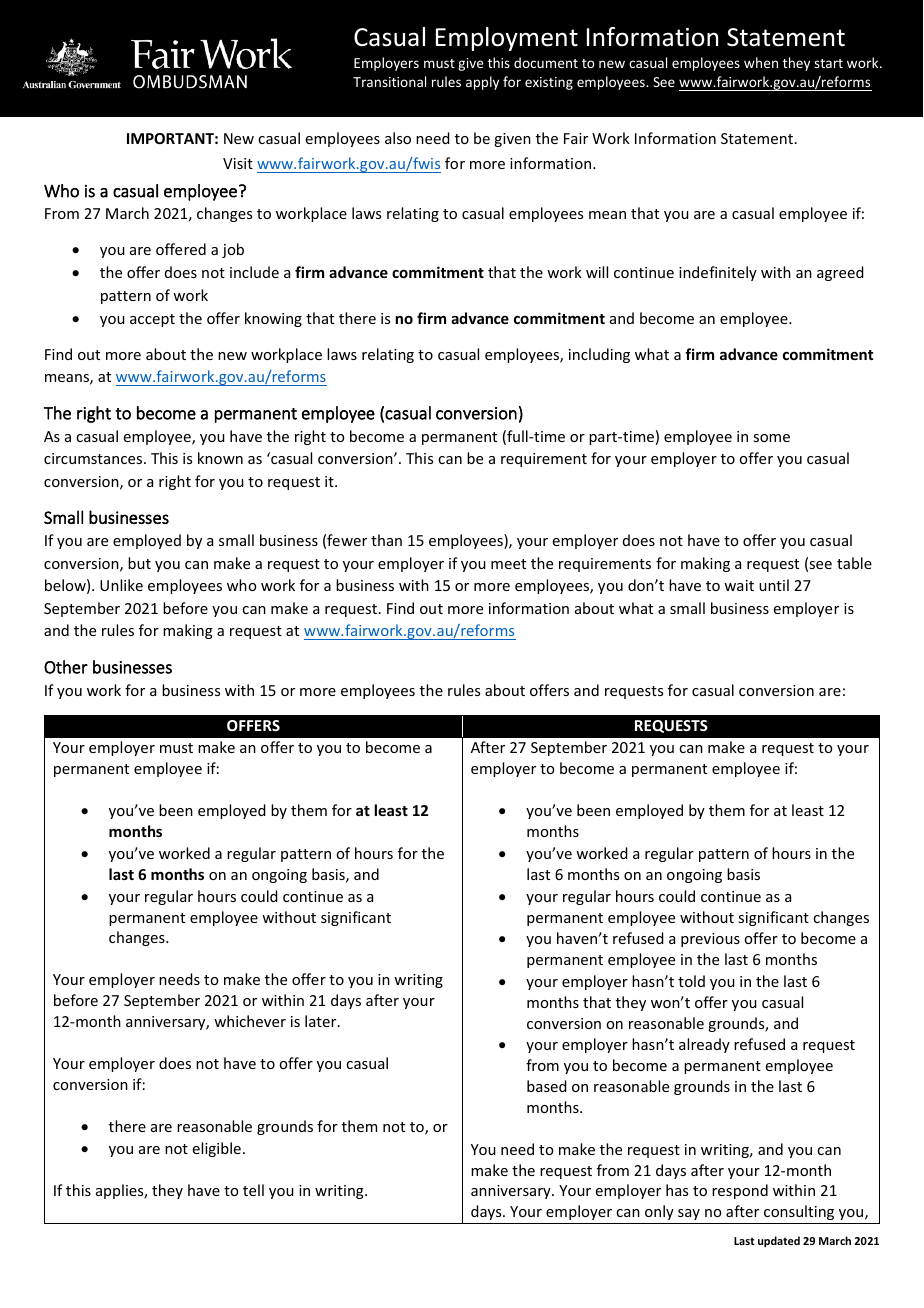 Image resolution: width=924 pixels, height=1308 pixels. I want to click on when, so click(761, 62).
